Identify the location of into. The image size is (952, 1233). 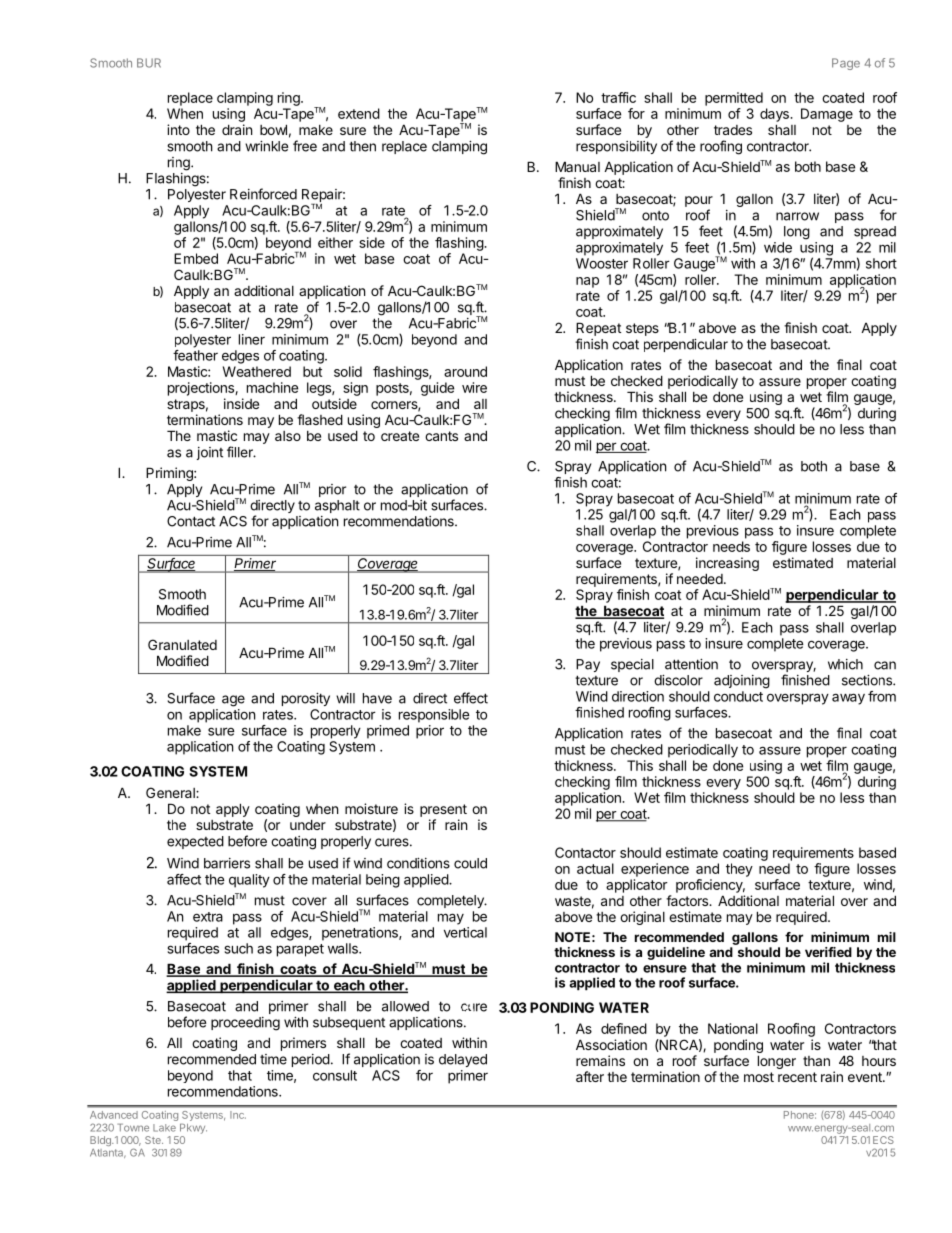
(178, 129).
